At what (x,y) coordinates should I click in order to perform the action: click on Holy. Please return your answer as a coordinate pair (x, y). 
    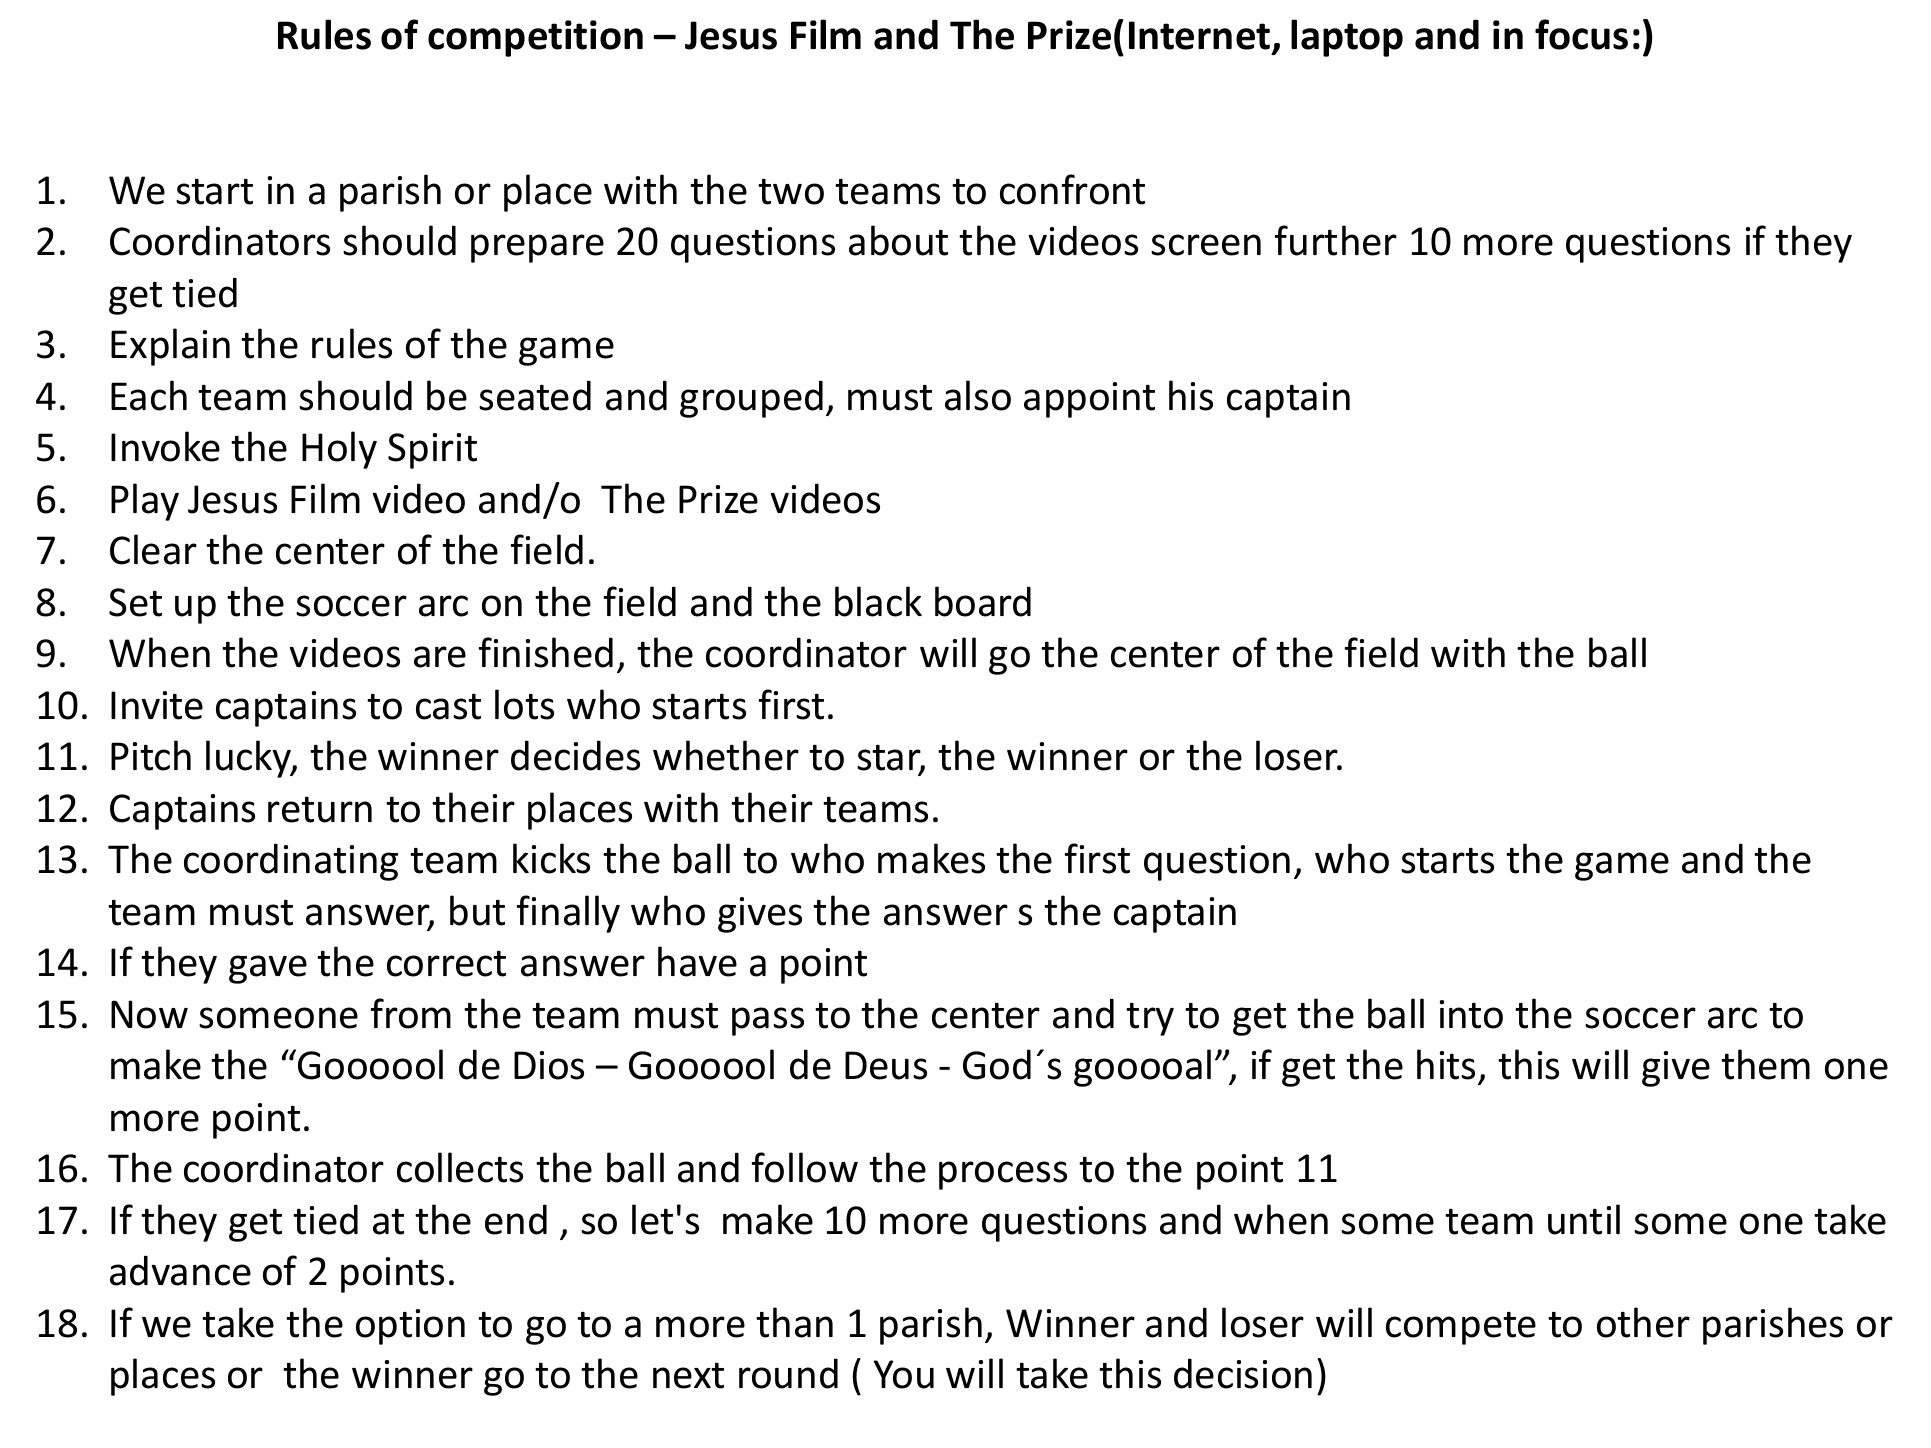
    Looking at the image, I should click on (339, 450).
